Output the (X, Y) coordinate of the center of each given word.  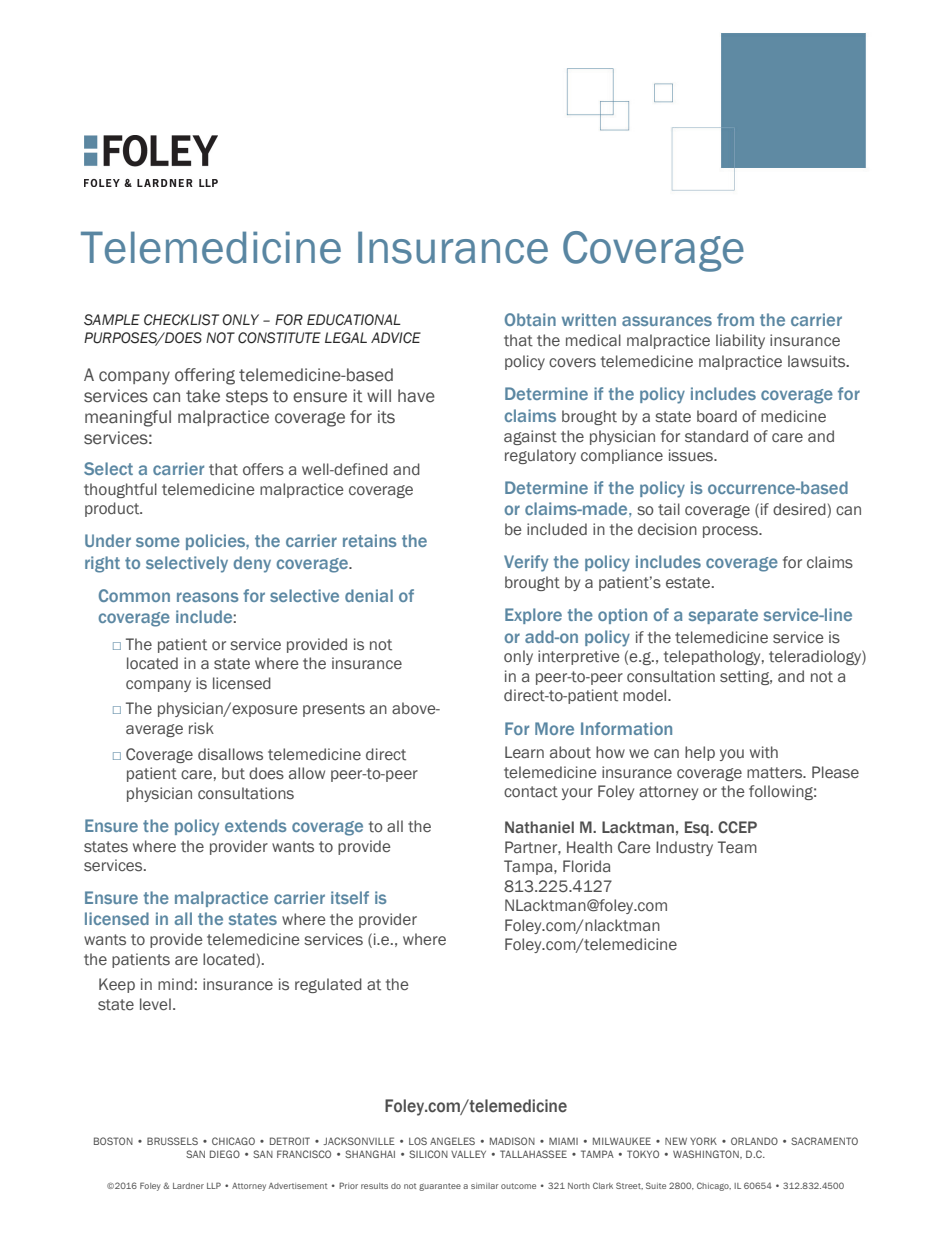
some (158, 542)
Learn (524, 752)
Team (737, 847)
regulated (328, 985)
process (731, 532)
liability (740, 341)
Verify (526, 563)
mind (175, 984)
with (764, 752)
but (233, 773)
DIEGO (225, 1154)
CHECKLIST (181, 320)
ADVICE (396, 338)
